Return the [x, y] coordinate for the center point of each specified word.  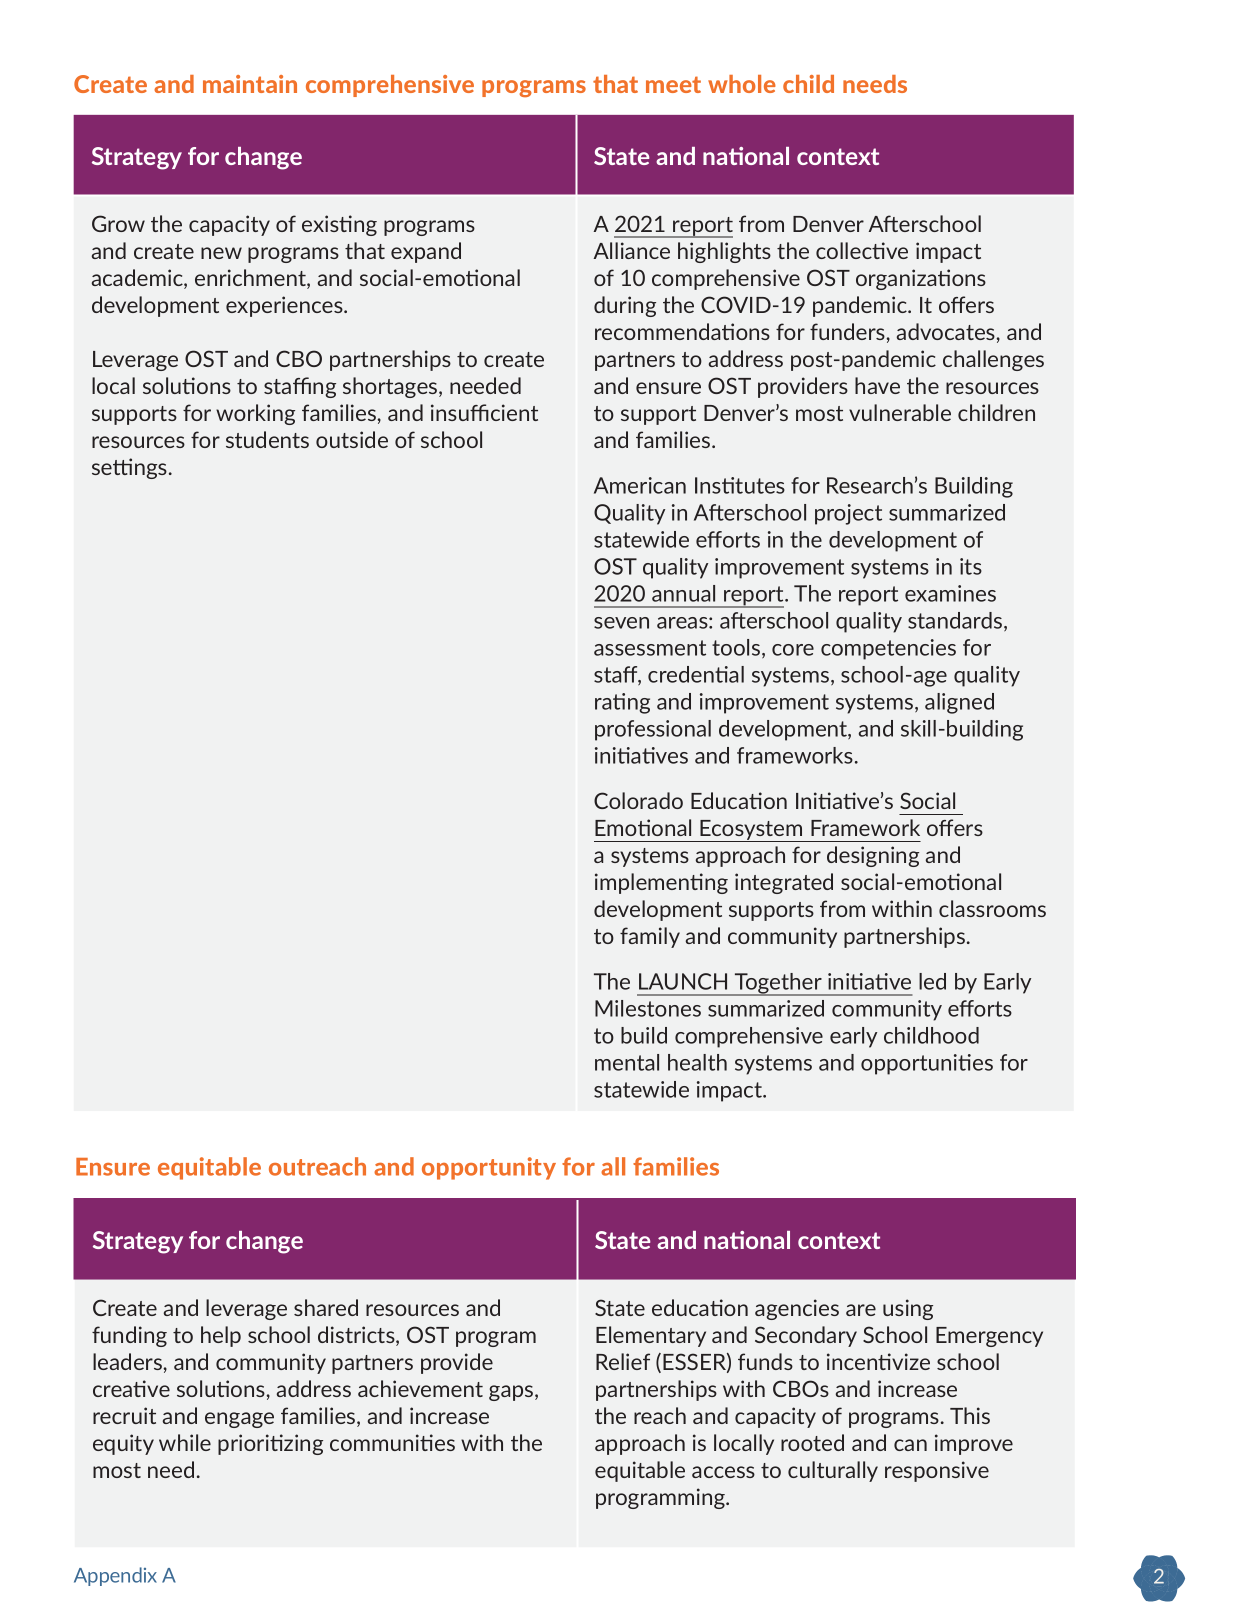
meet [673, 84]
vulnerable [900, 412]
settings [129, 468]
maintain [250, 84]
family [650, 937]
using [908, 1309]
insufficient [484, 412]
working [255, 414]
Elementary [651, 1336]
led [932, 981]
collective [862, 250]
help [221, 1336]
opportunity [489, 1168]
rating [622, 703]
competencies [888, 649]
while [185, 1442]
